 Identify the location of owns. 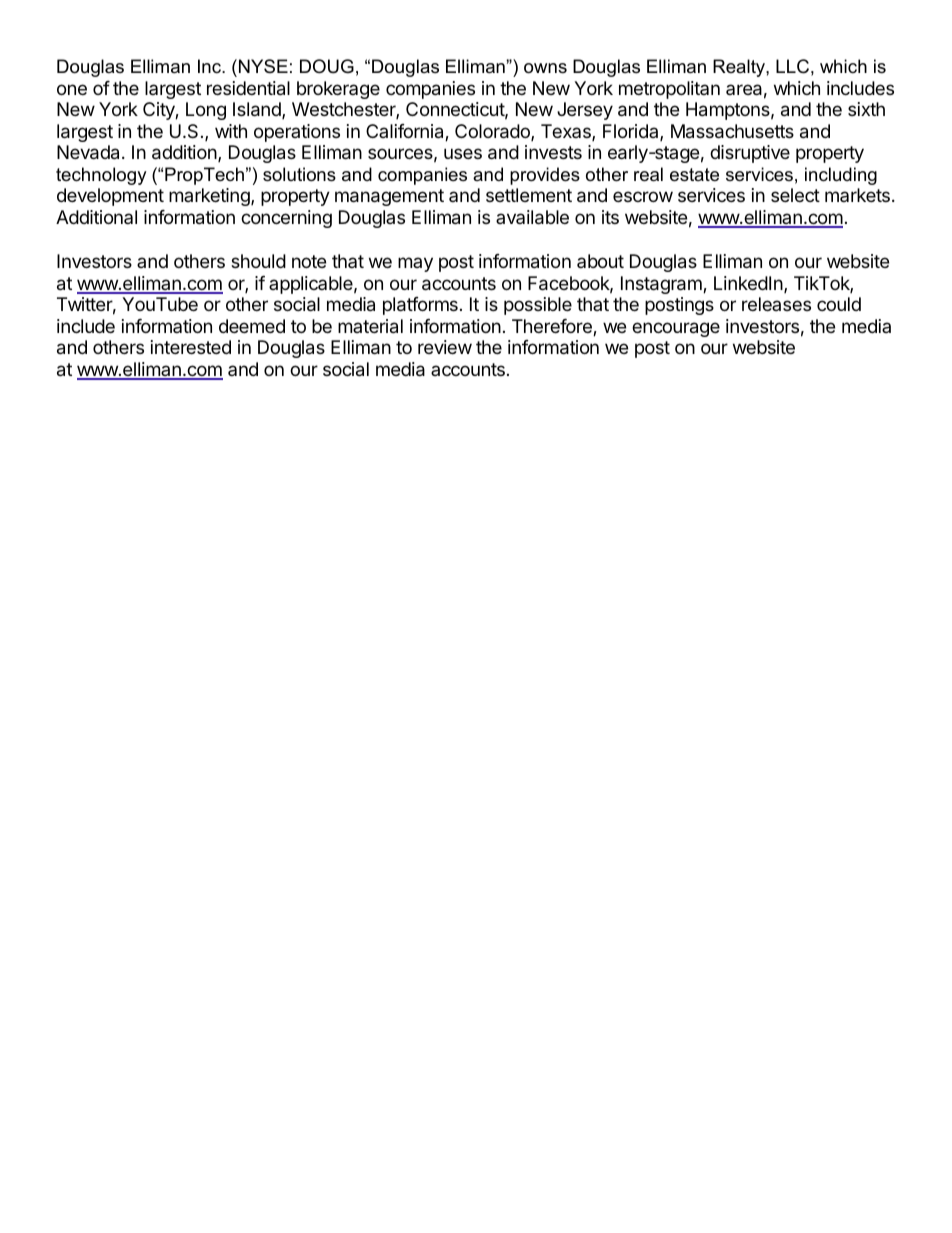
(545, 68).
